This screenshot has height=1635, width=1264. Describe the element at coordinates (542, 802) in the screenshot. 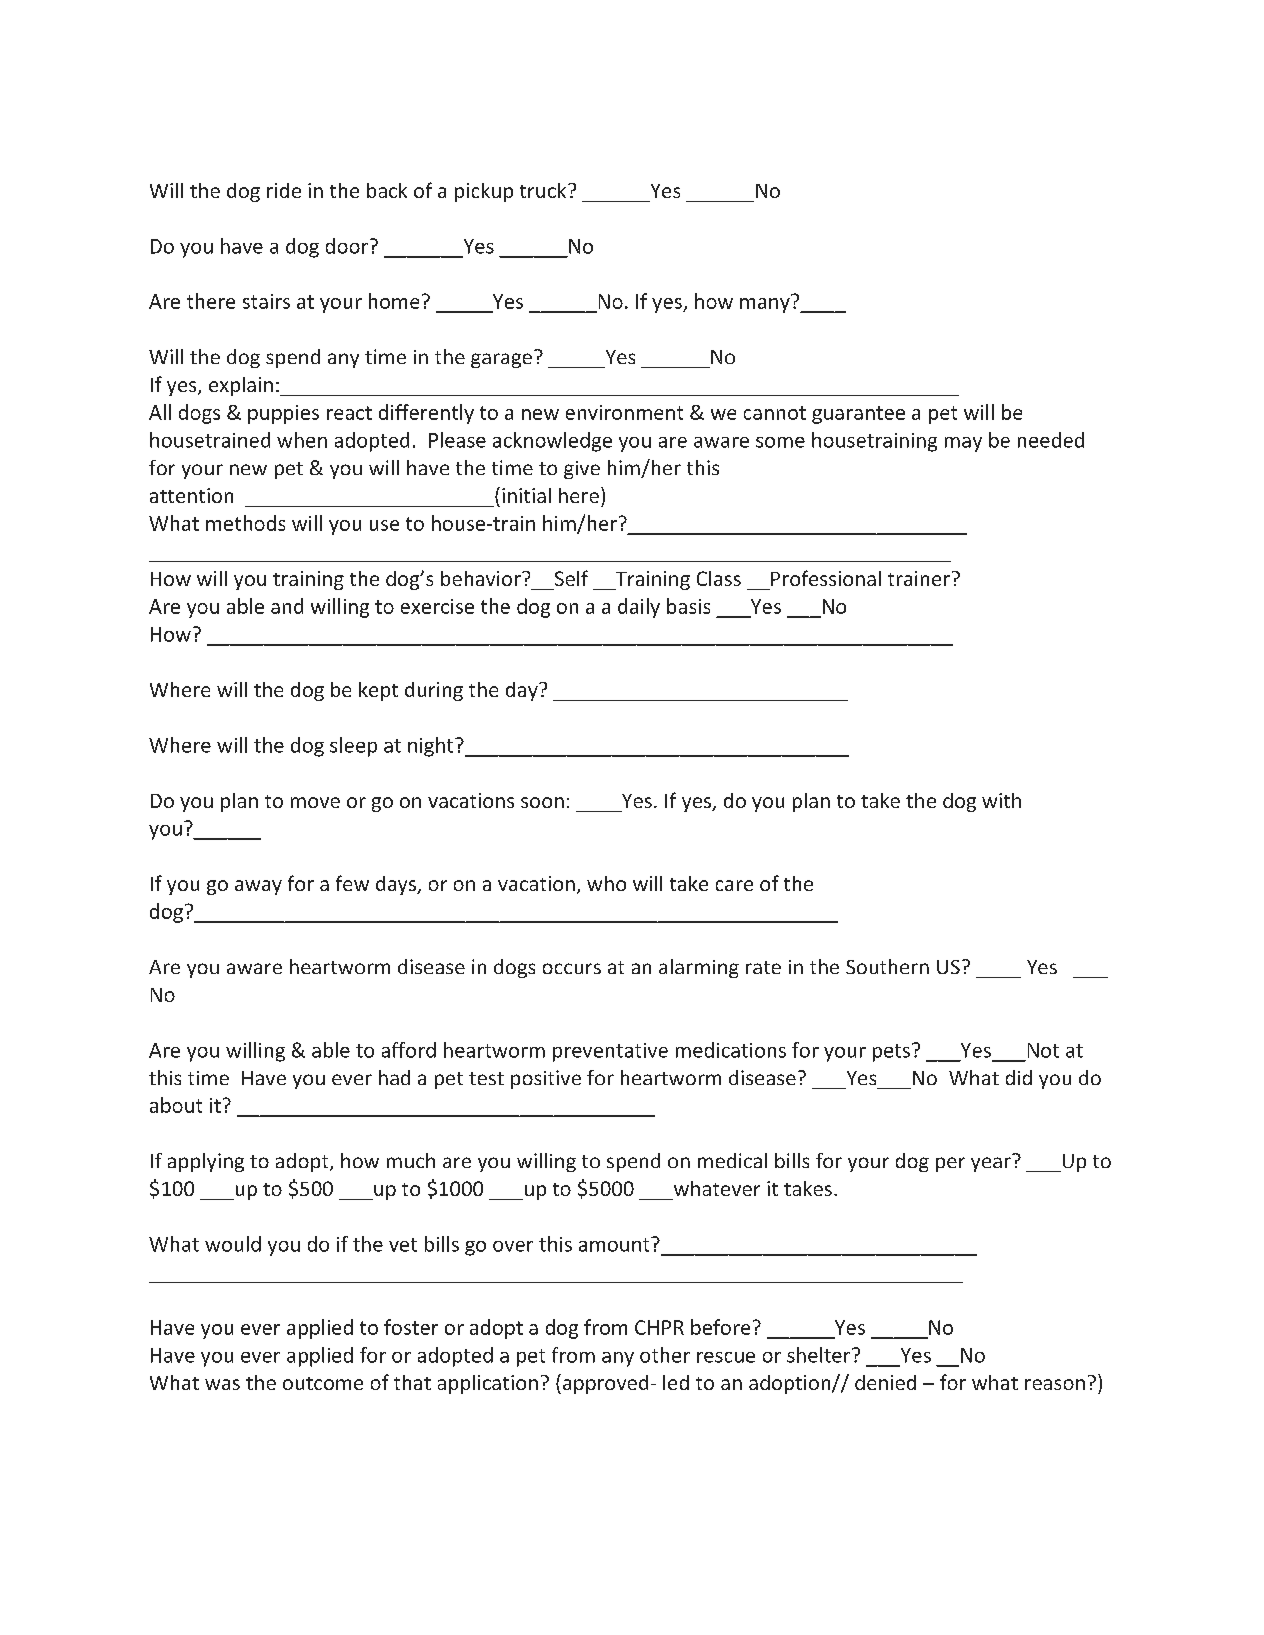

I see `soon` at that location.
